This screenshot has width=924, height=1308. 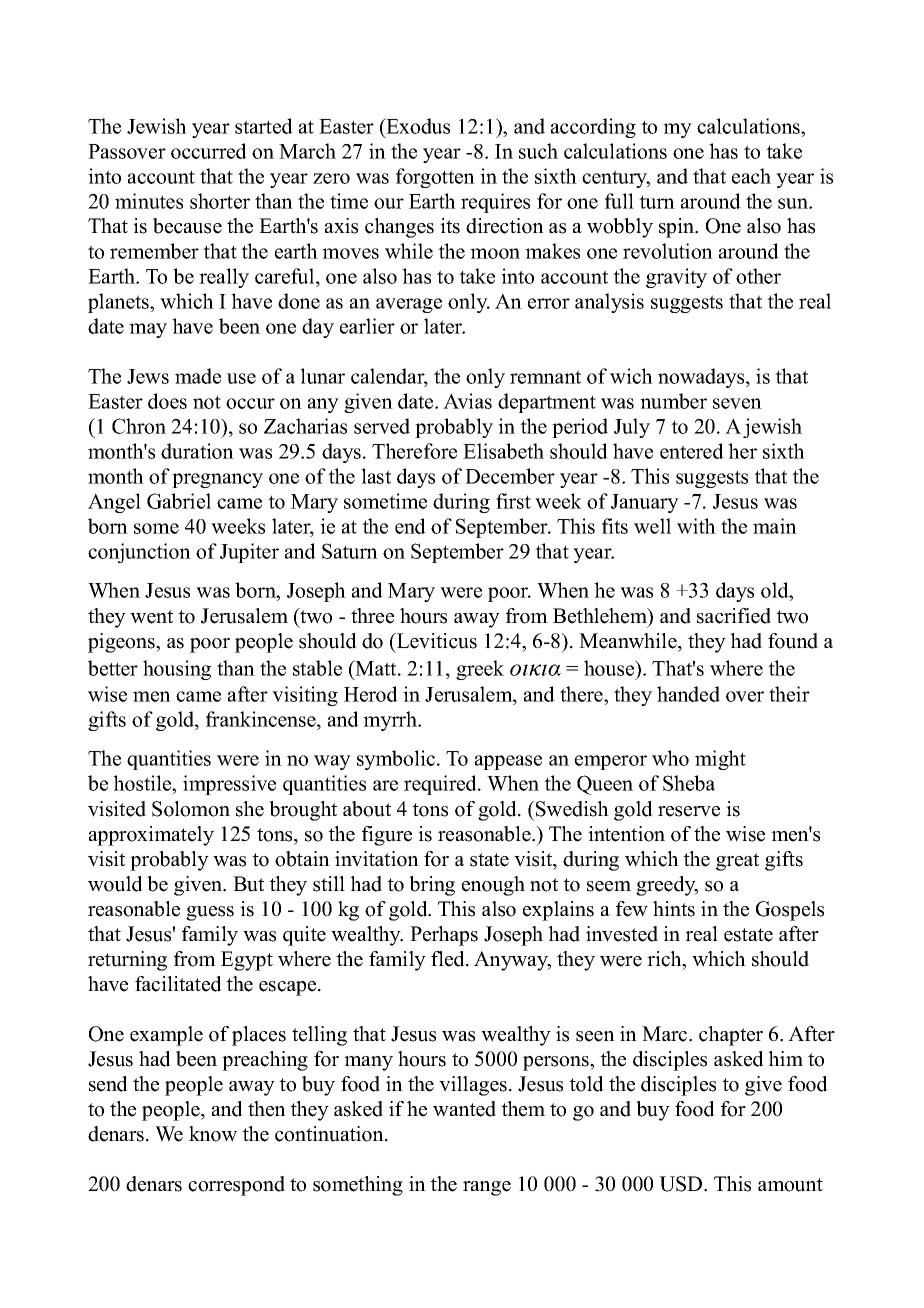 I want to click on bring, so click(x=432, y=886).
